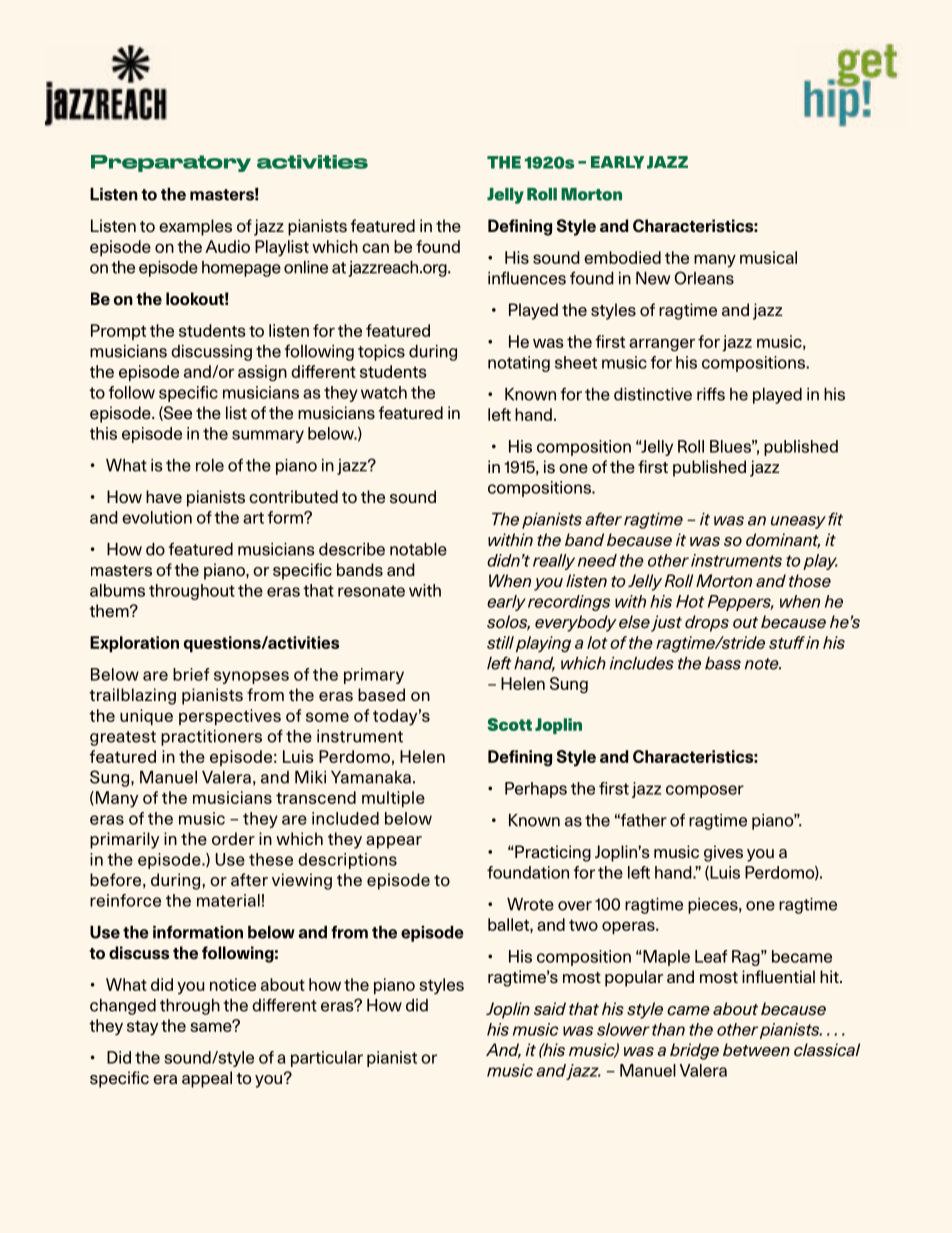 The height and width of the page is (1233, 952). Describe the element at coordinates (705, 791) in the page. I see `composer` at that location.
